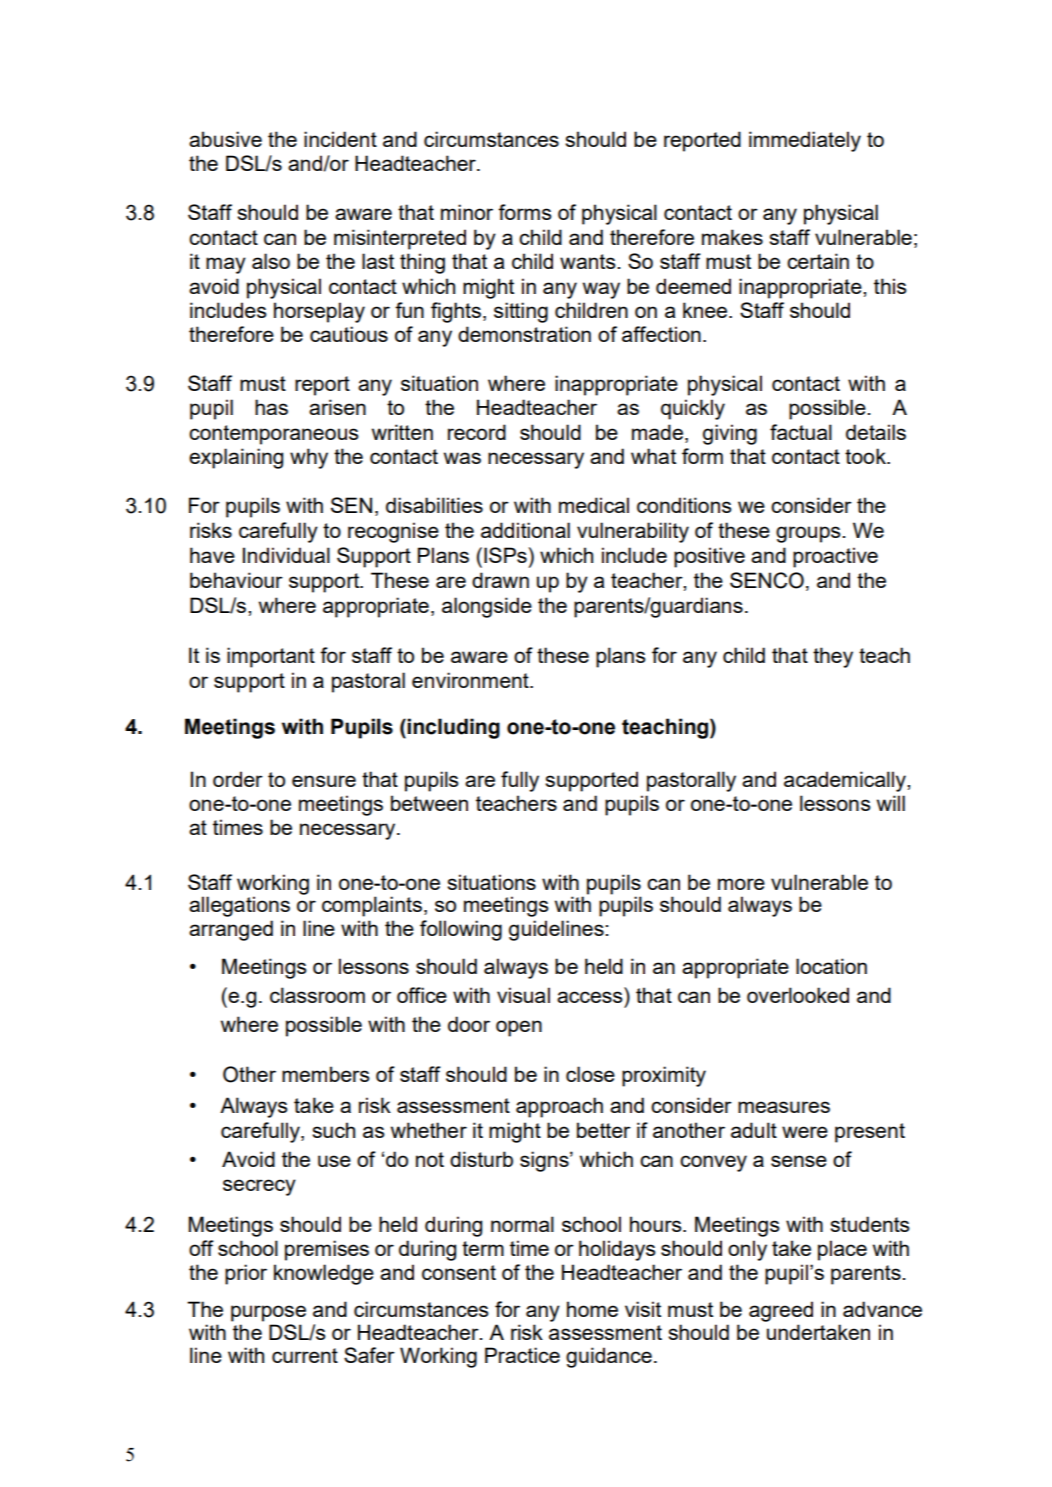  I want to click on ensure, so click(324, 781).
